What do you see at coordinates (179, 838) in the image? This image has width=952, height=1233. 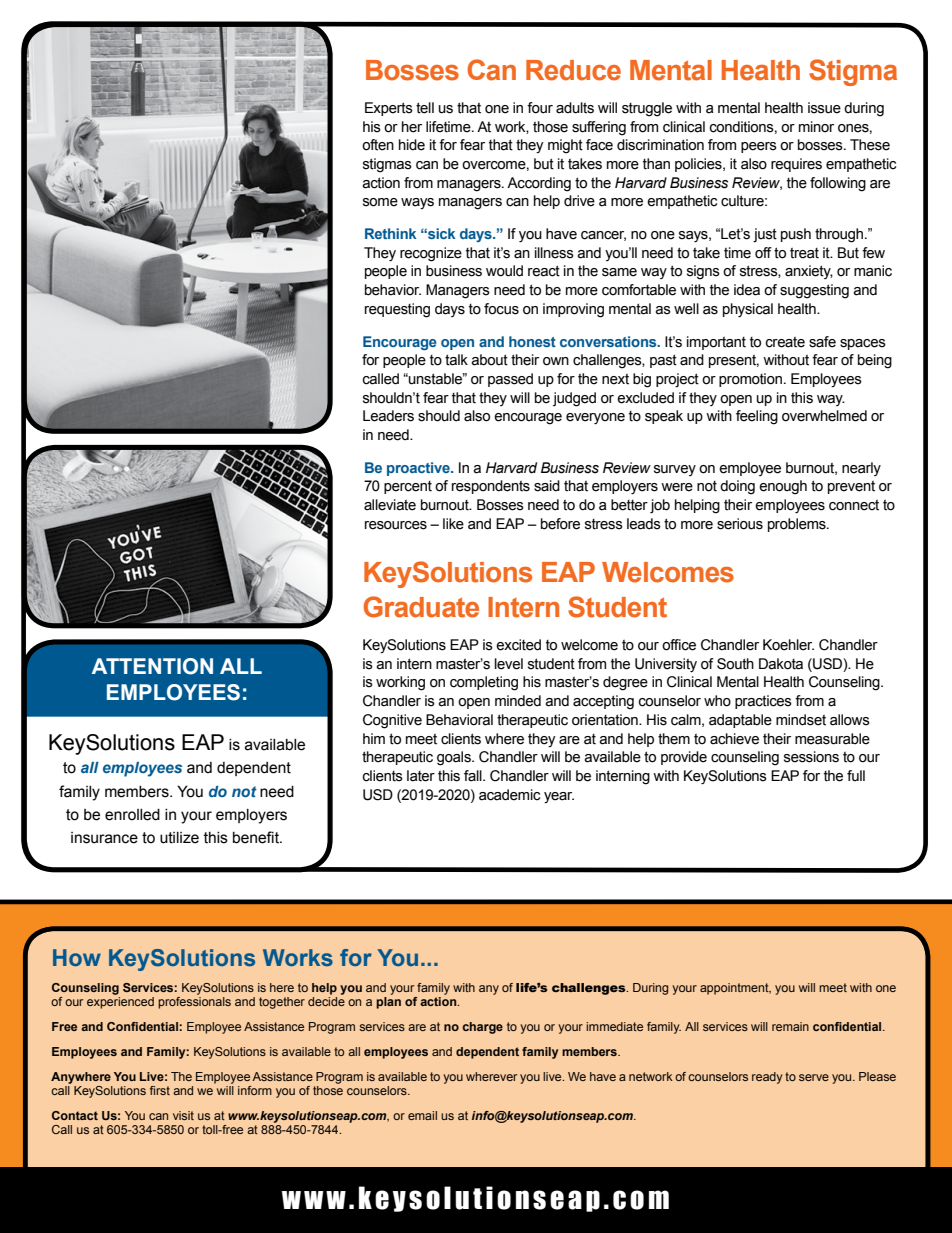 I see `utilize` at bounding box center [179, 838].
